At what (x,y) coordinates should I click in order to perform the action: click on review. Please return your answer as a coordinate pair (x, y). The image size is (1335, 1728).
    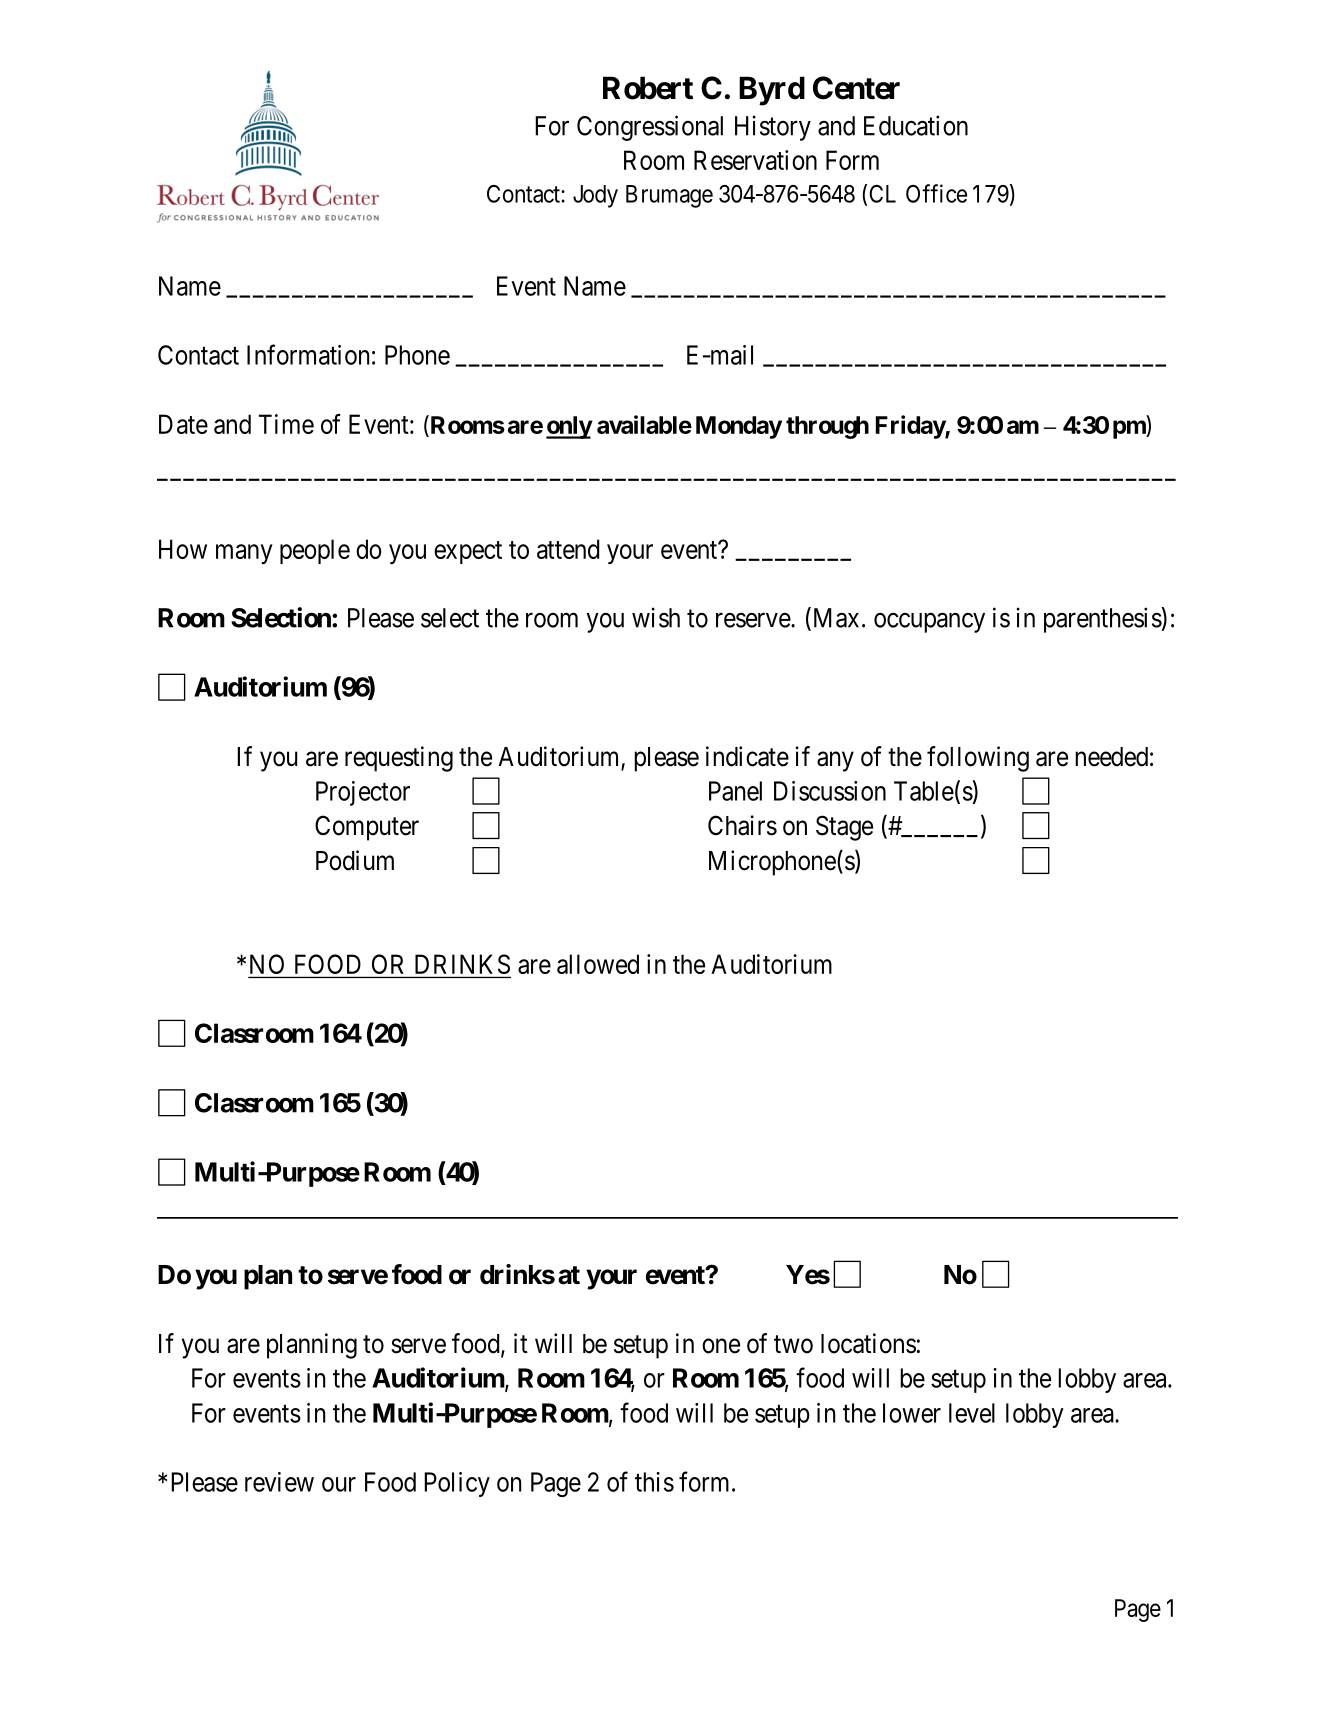
    Looking at the image, I should click on (279, 1482).
